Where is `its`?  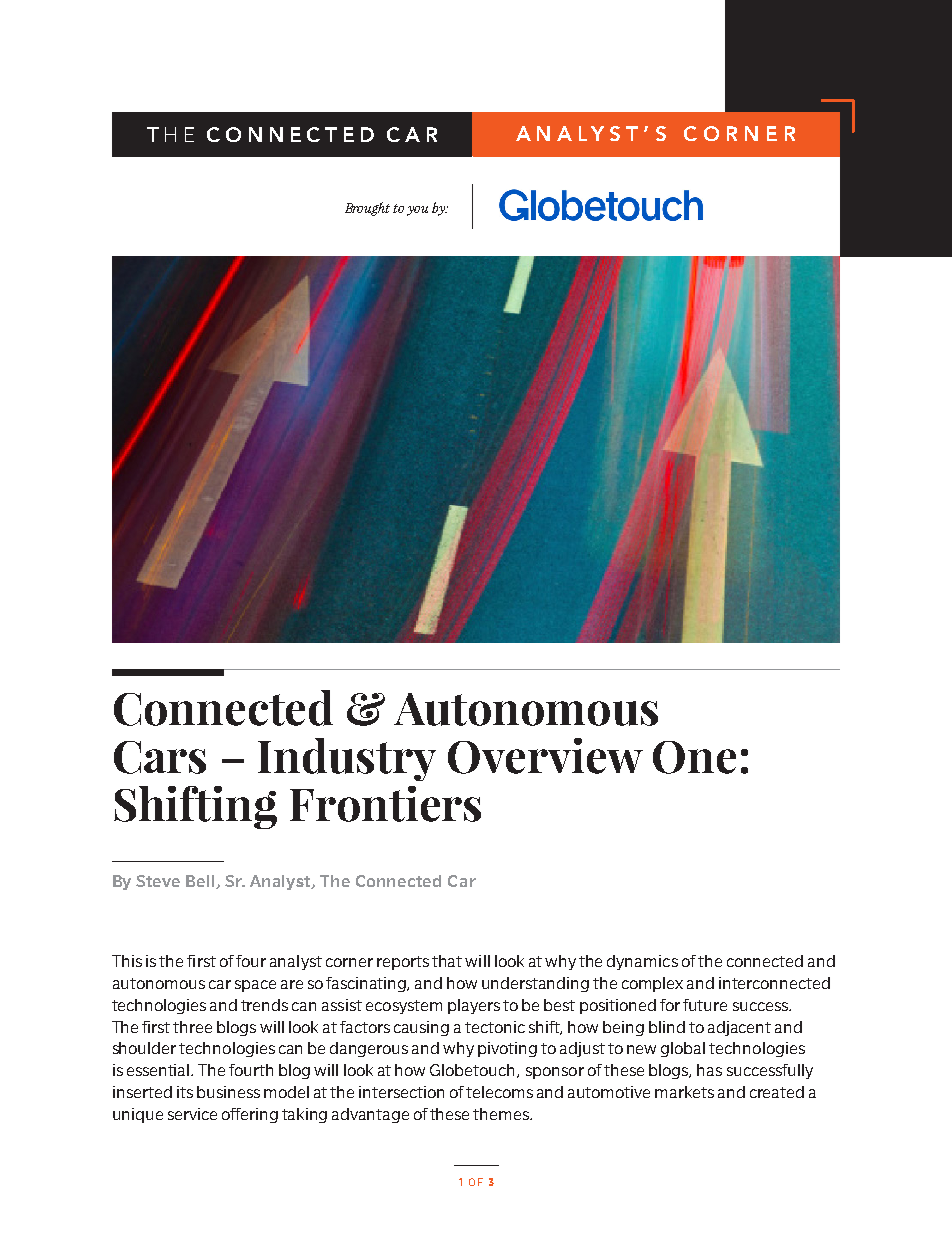
its is located at coordinates (185, 1092).
